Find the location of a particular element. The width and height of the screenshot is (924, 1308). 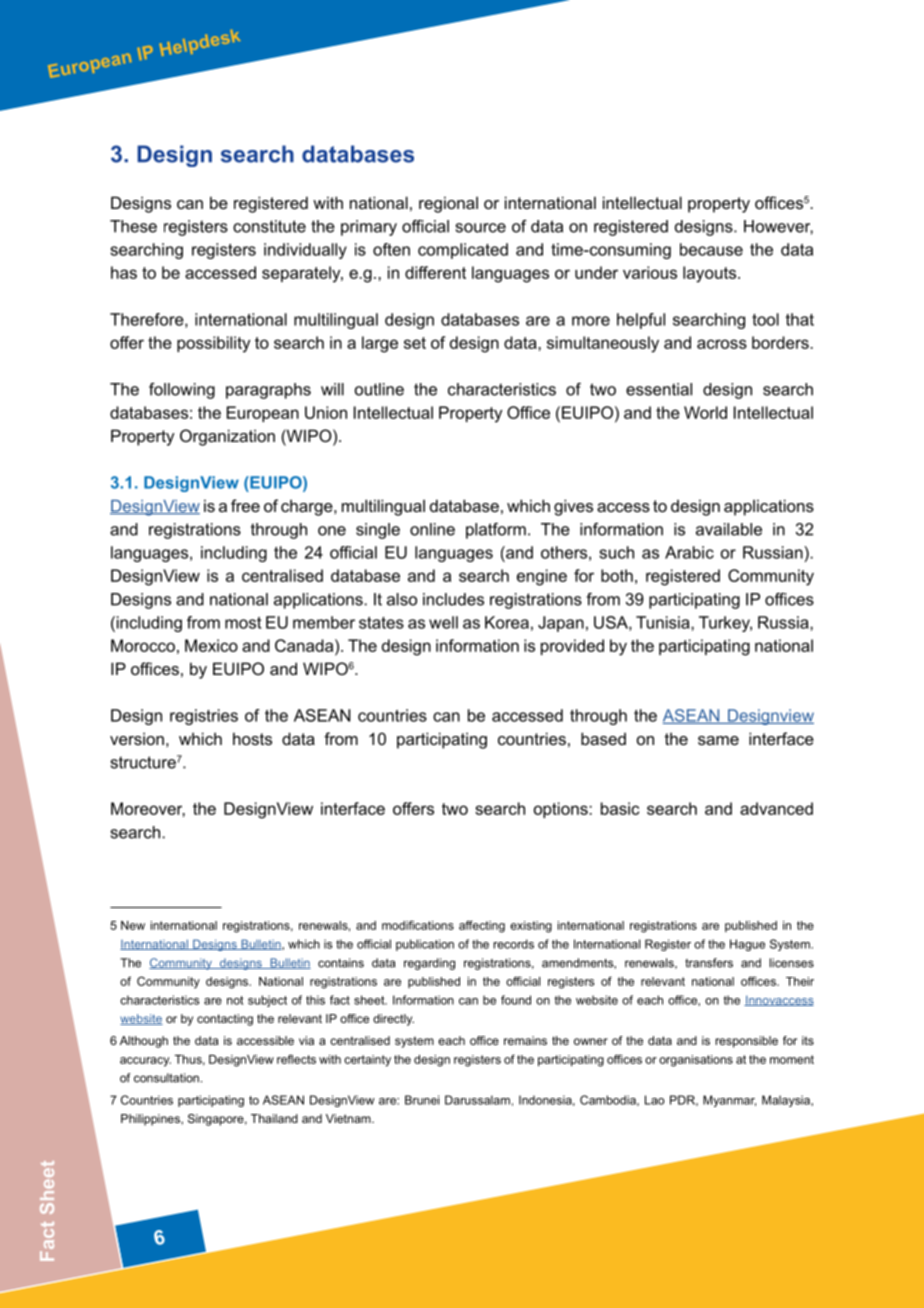

free is located at coordinates (245, 505).
